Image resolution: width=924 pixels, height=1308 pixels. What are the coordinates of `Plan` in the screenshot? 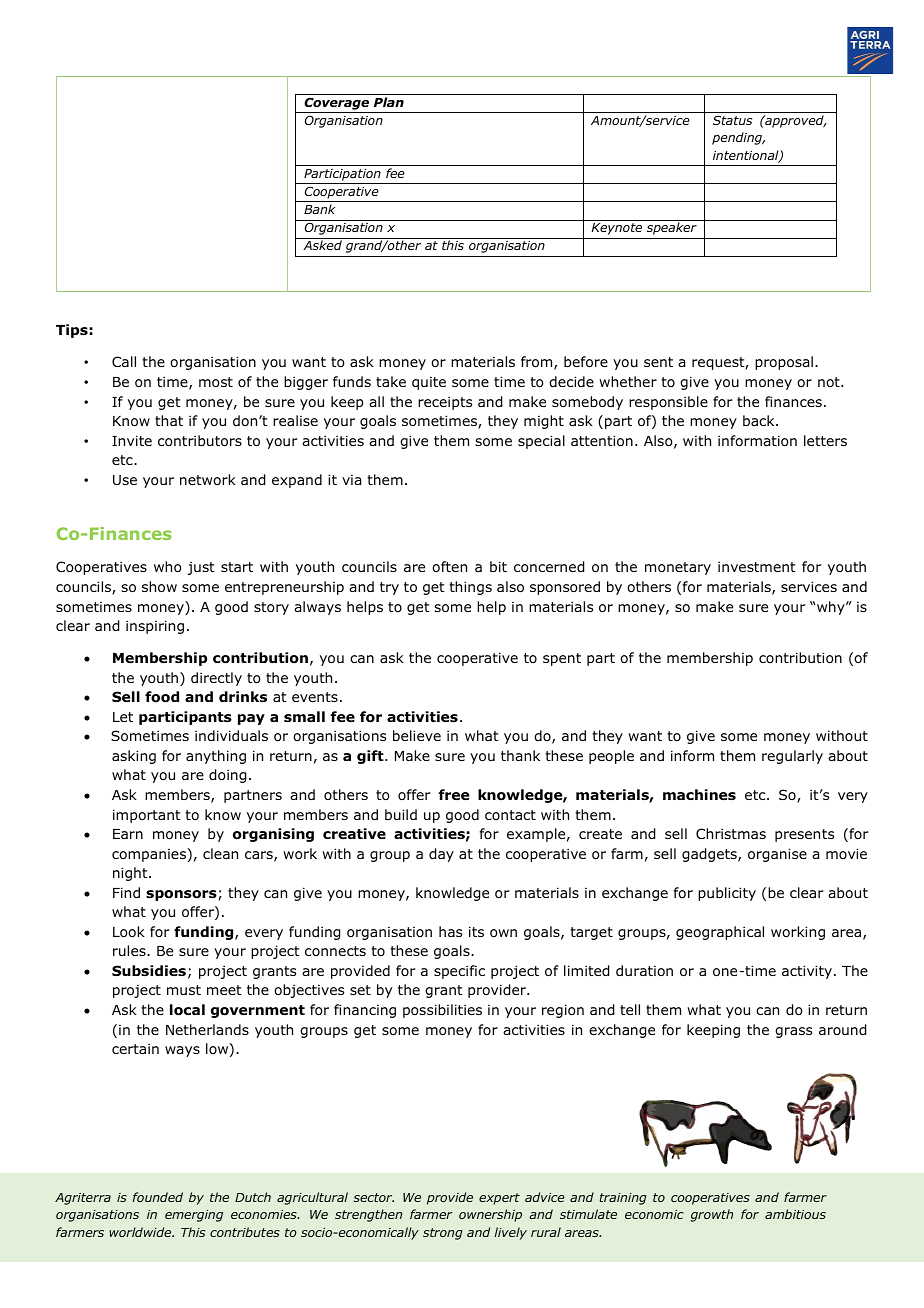 It's located at (389, 102).
